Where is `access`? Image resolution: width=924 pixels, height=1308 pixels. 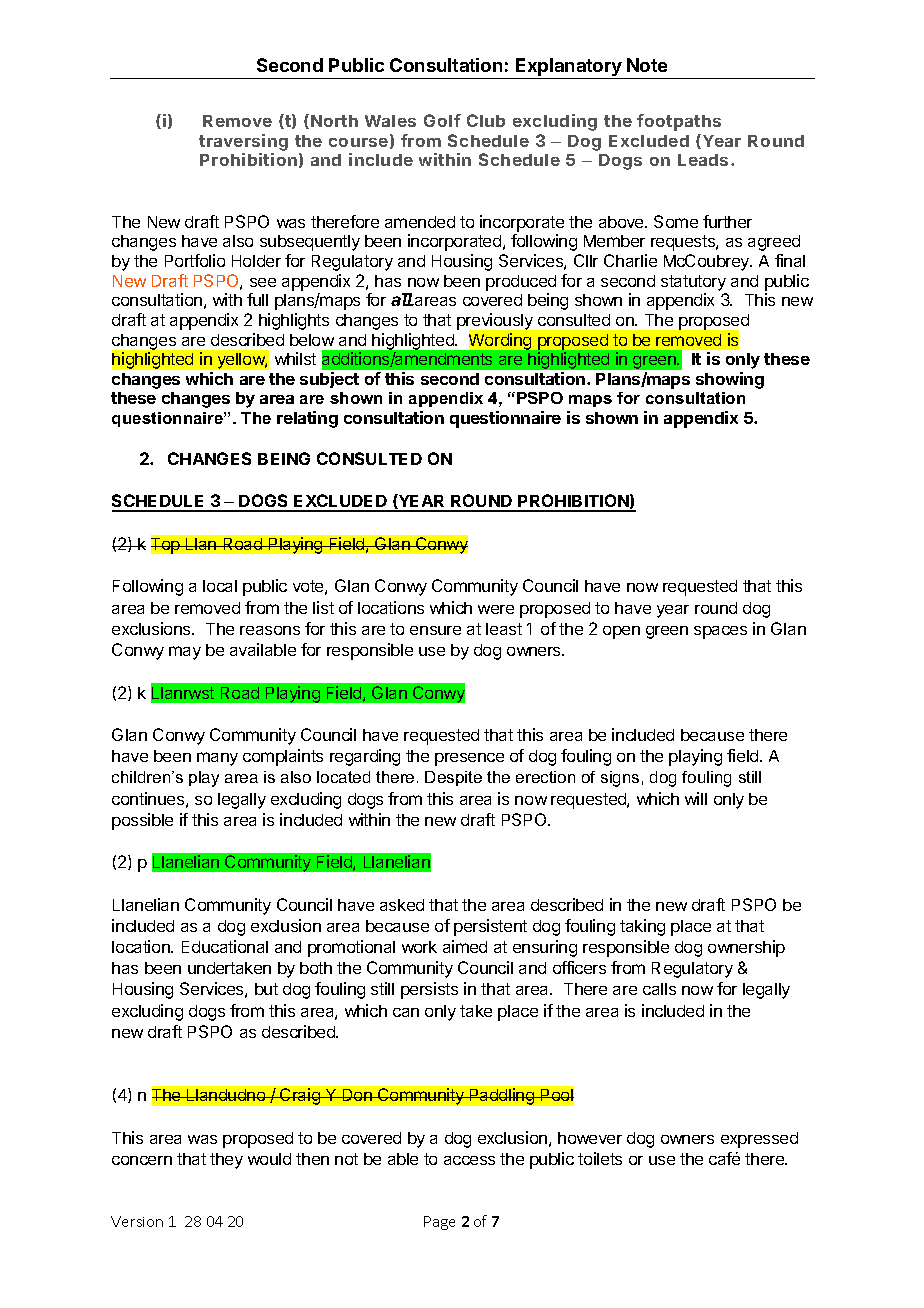 access is located at coordinates (469, 1160).
